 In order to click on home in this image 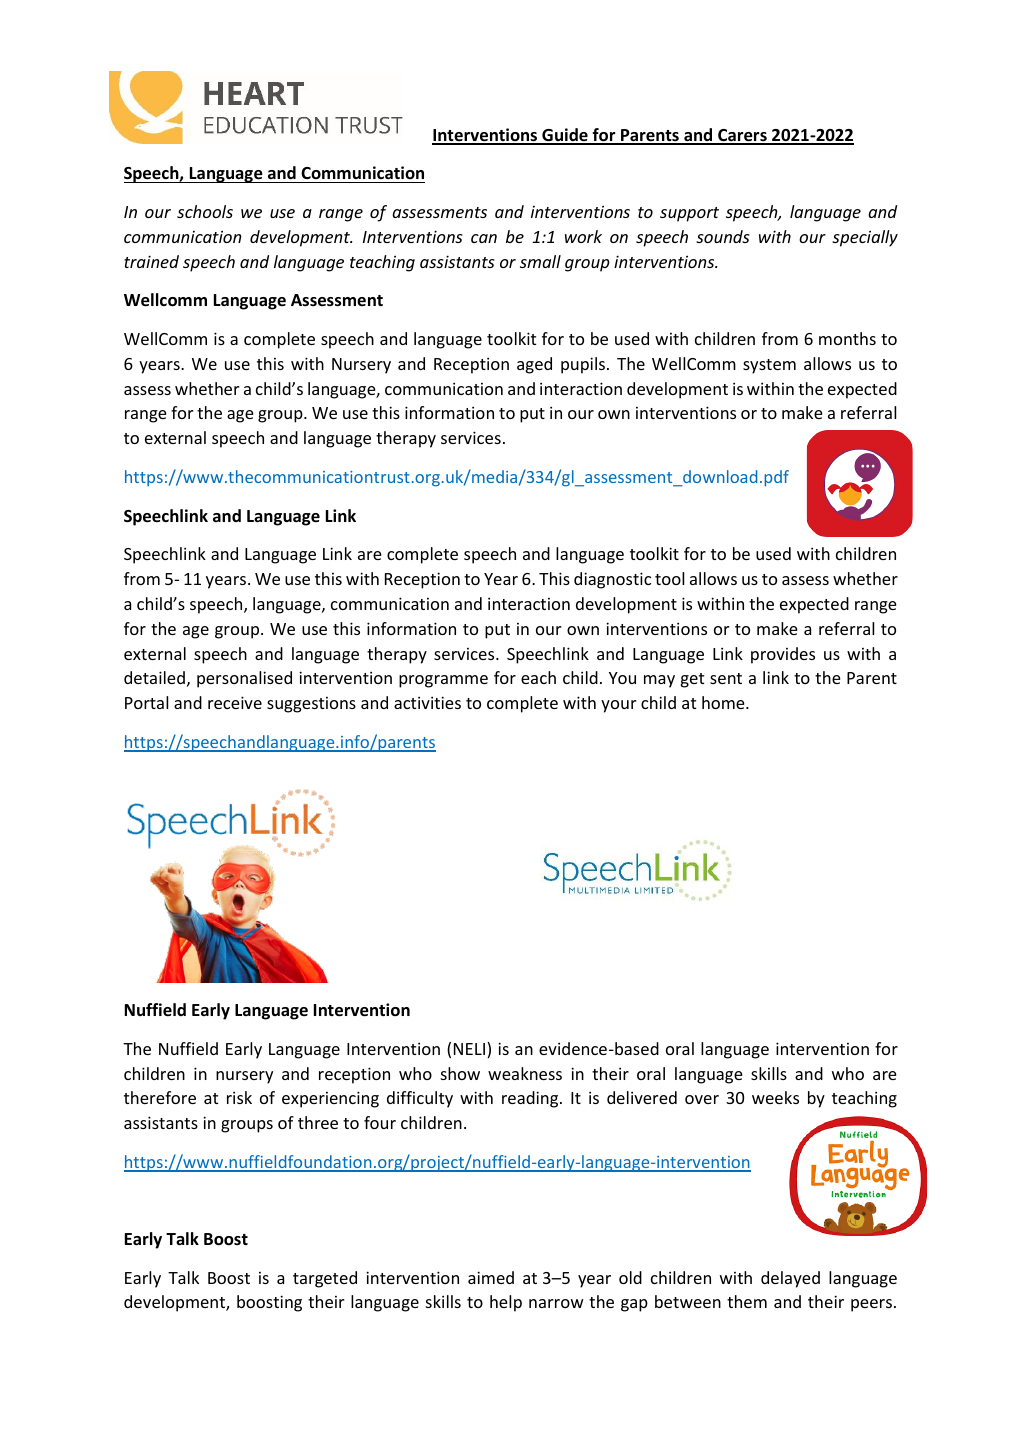, I will do `click(724, 702)`.
